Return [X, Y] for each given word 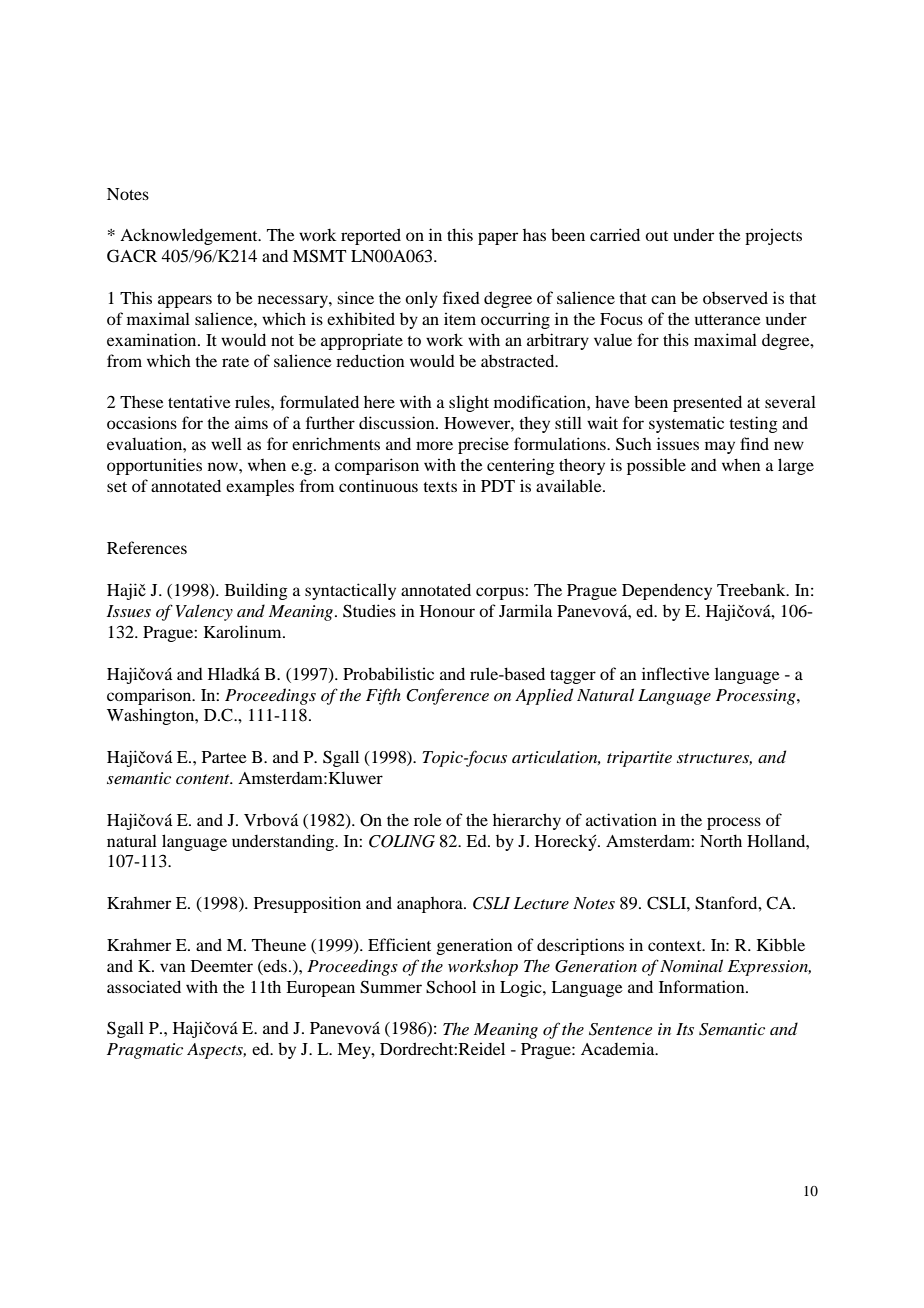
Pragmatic [145, 1051]
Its [685, 1029]
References [147, 547]
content [204, 779]
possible [656, 466]
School [451, 987]
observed [735, 297]
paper [498, 238]
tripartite [639, 759]
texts [440, 487]
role [428, 819]
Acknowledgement [190, 236]
